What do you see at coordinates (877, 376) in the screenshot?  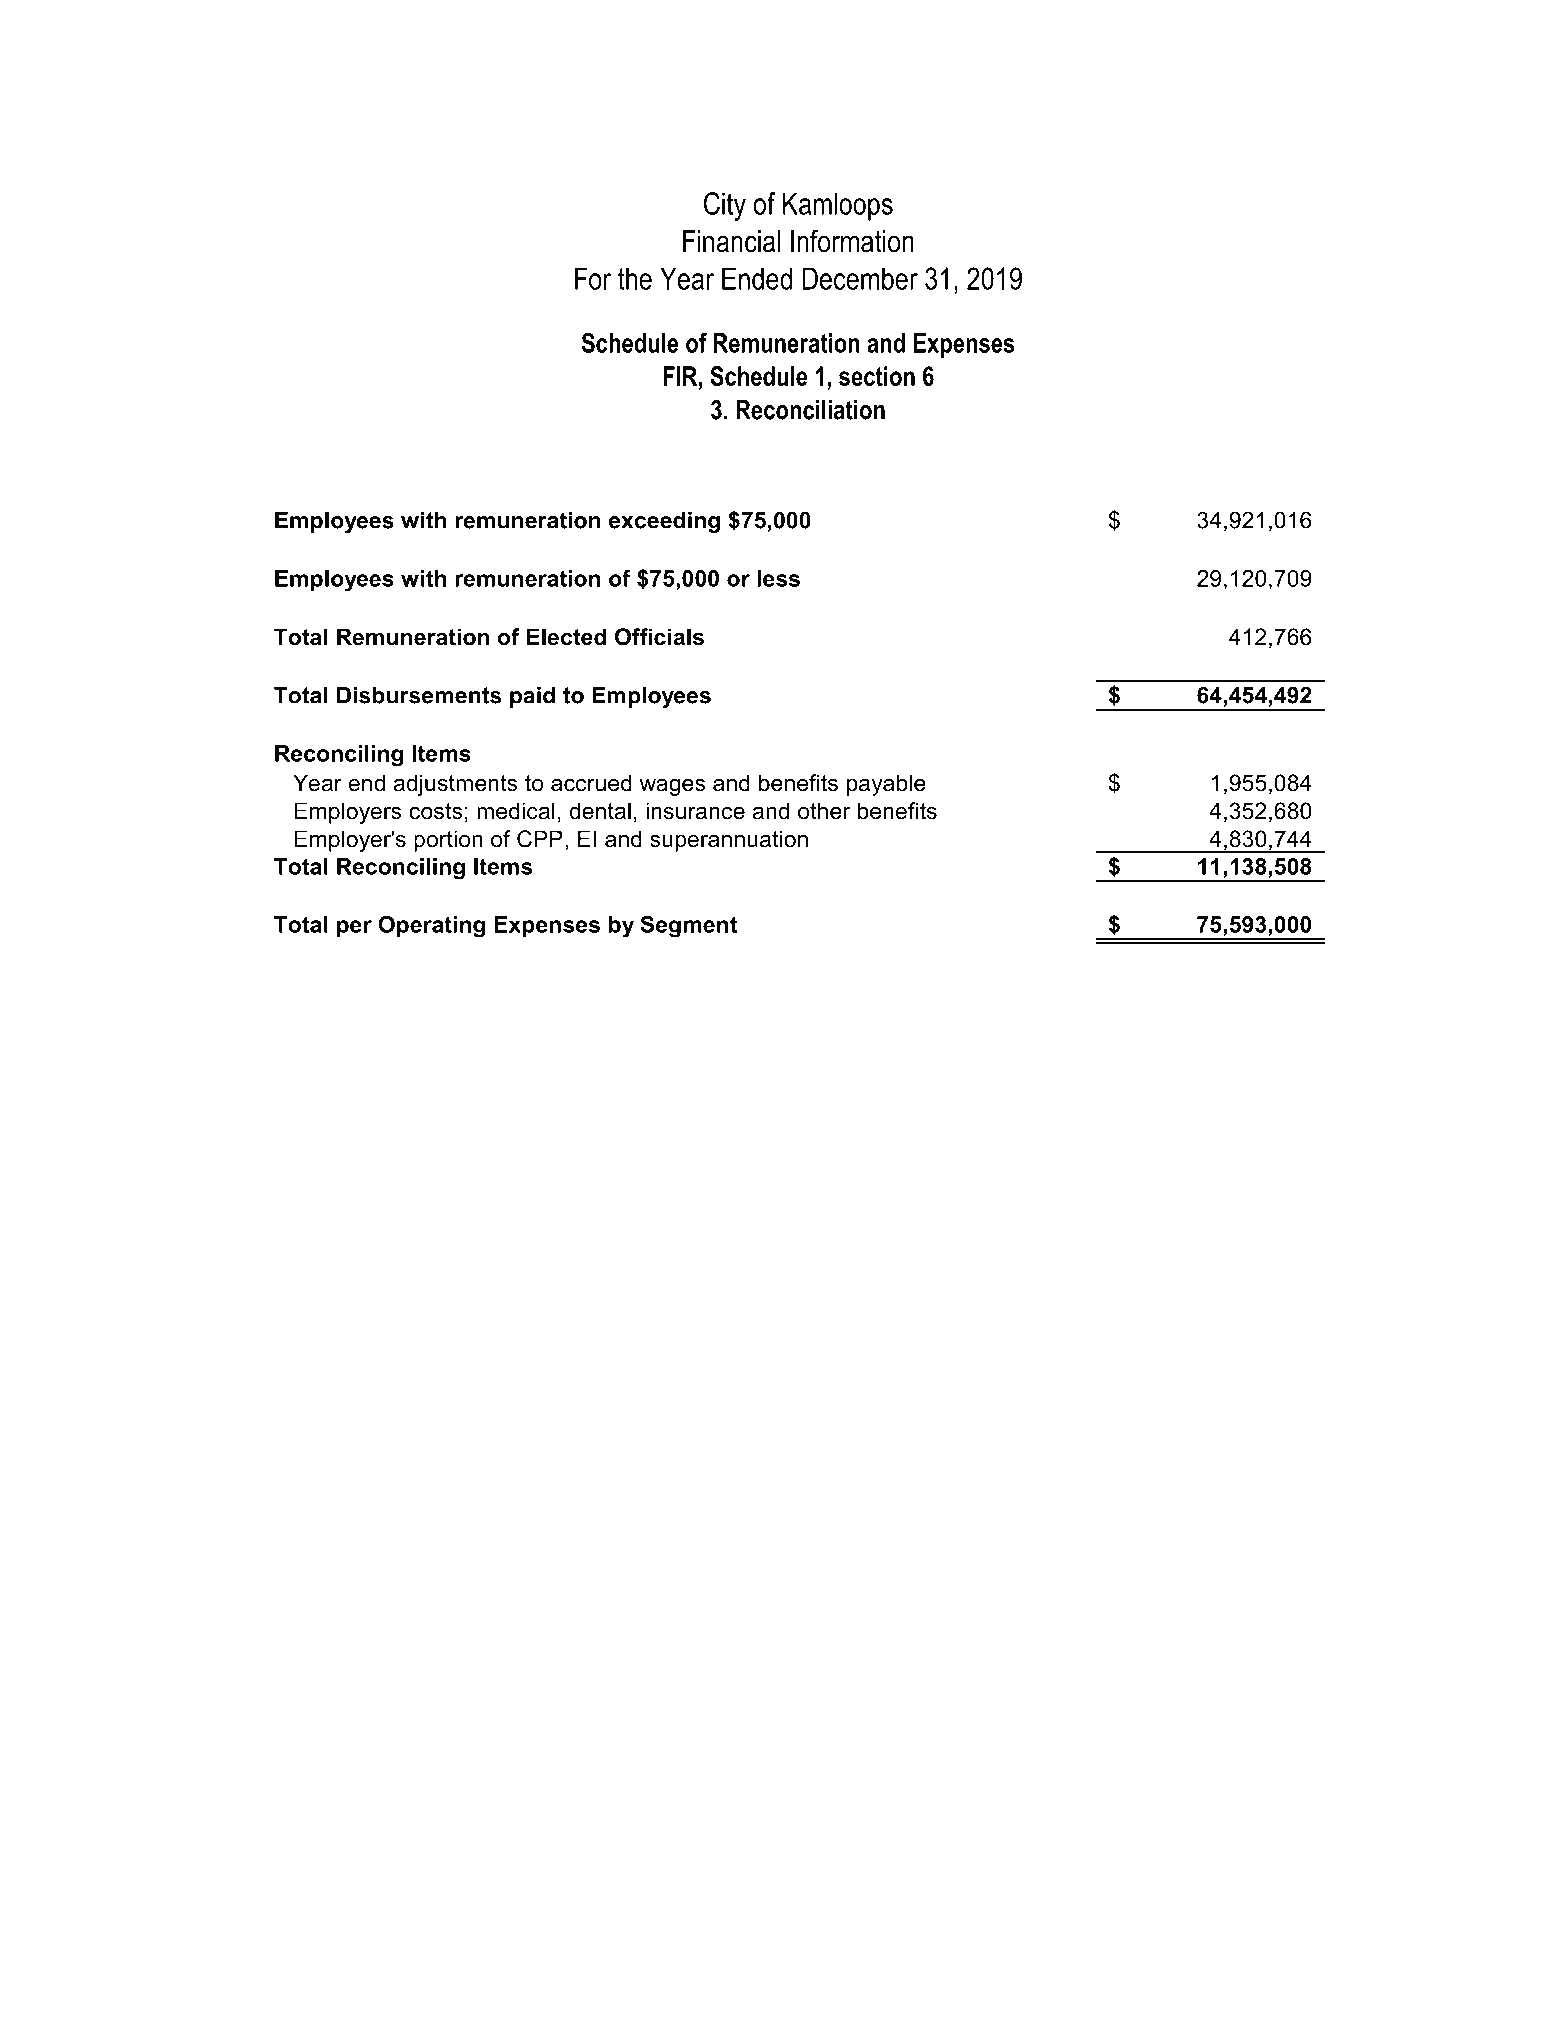 I see `section` at bounding box center [877, 376].
